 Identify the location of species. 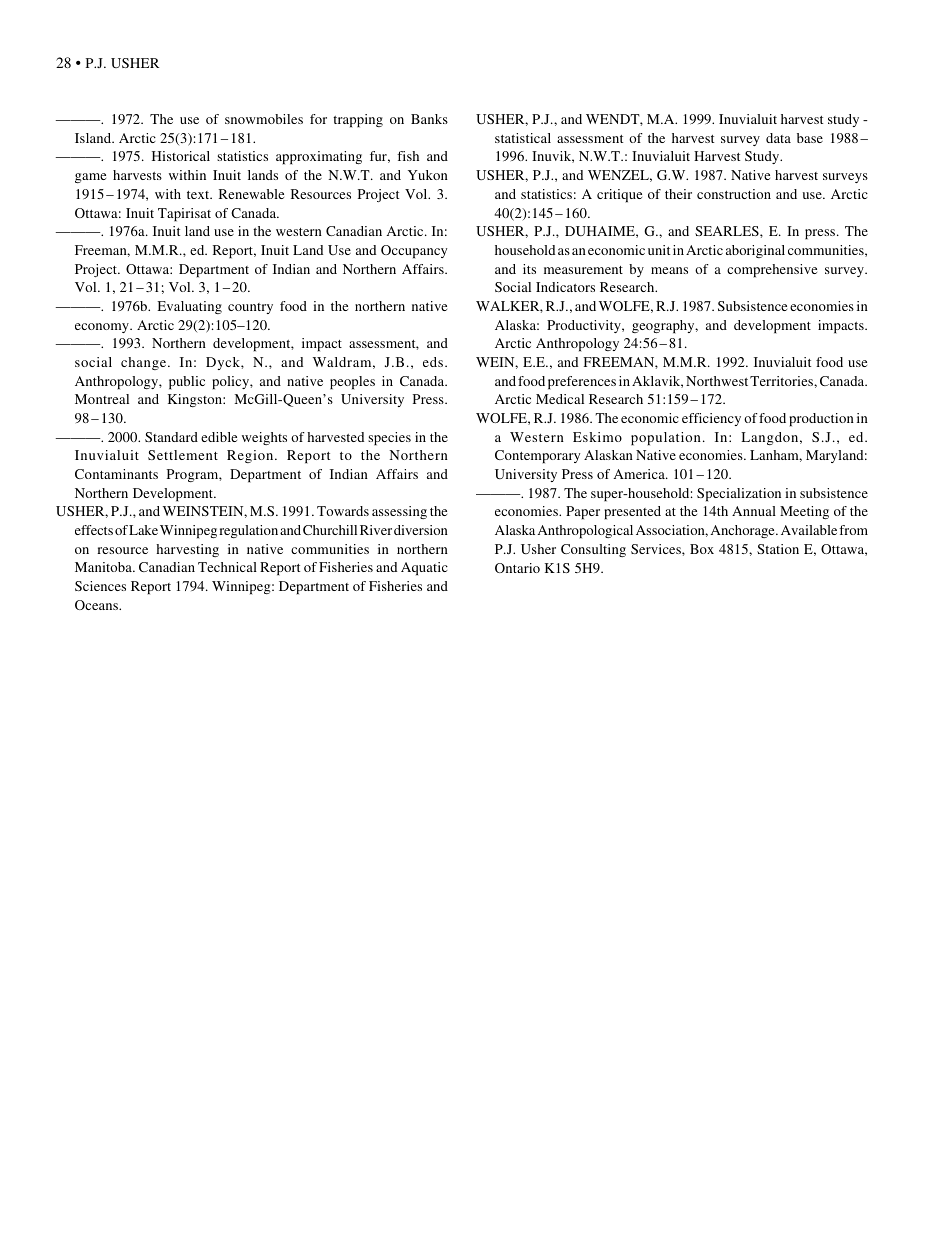
(389, 439).
